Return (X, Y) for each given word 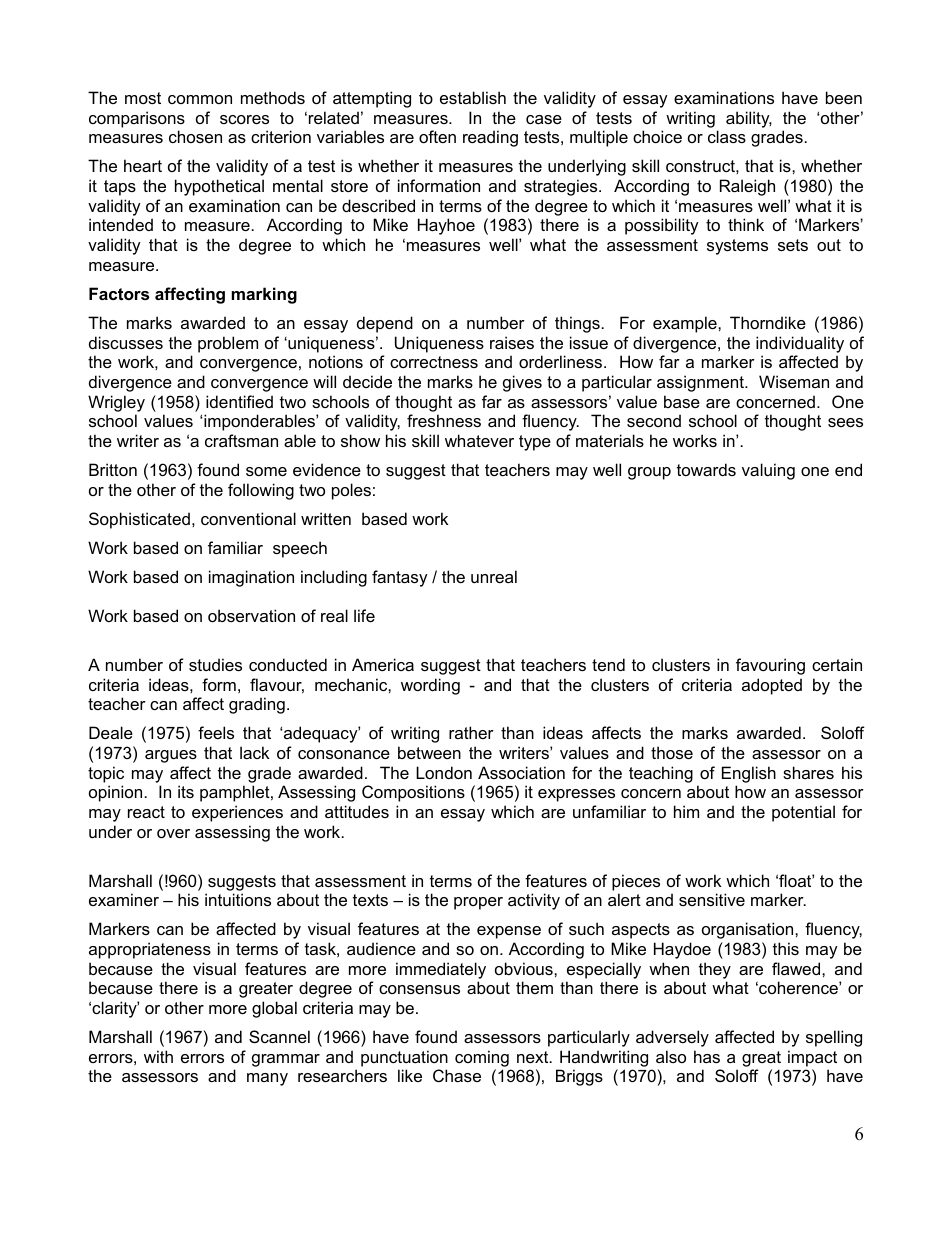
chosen (195, 136)
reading (490, 138)
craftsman (241, 440)
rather (471, 732)
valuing (768, 471)
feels (216, 732)
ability (749, 119)
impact (812, 1058)
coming (482, 1058)
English (749, 774)
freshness (444, 420)
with (158, 1056)
